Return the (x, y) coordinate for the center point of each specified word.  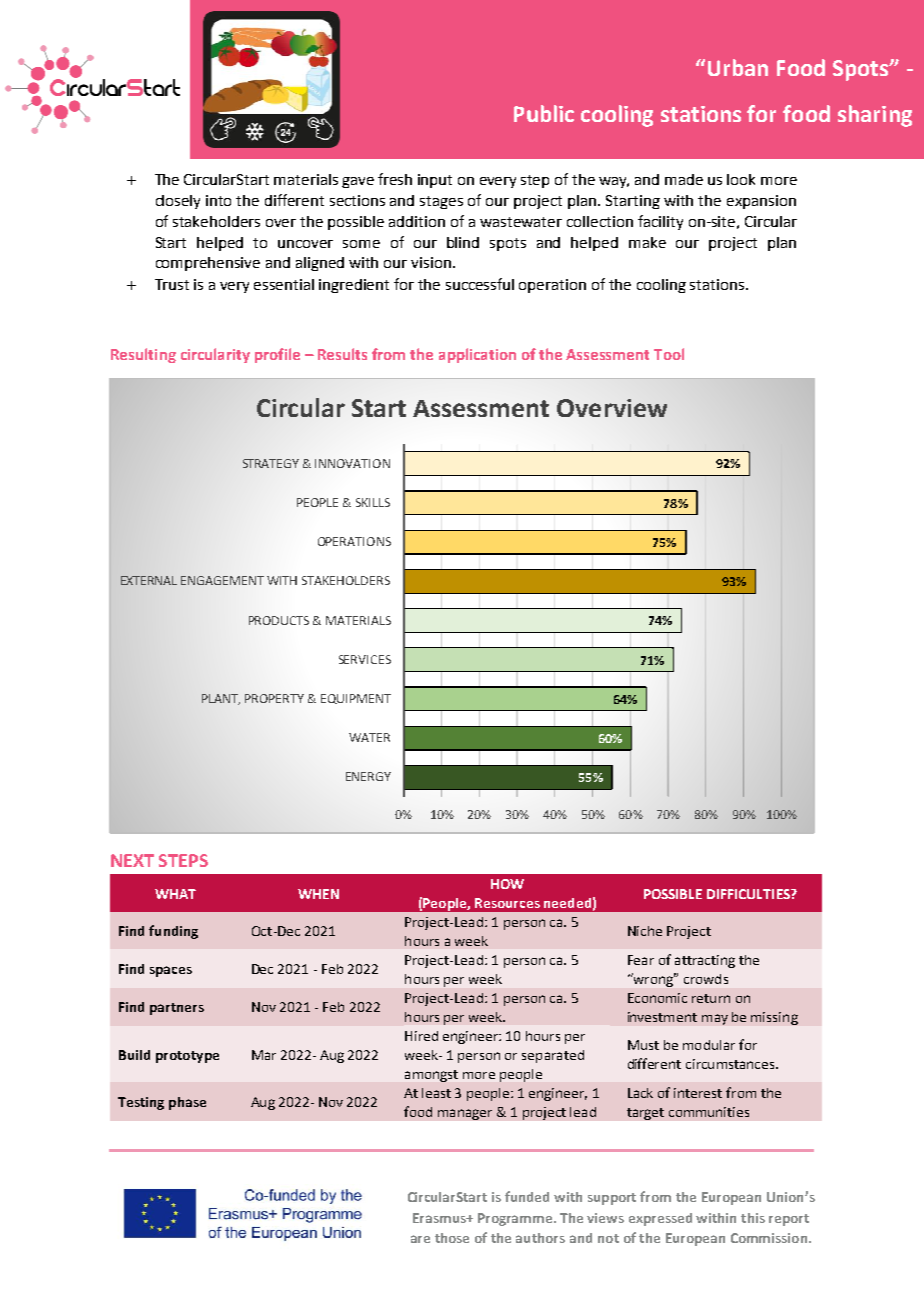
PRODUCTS (279, 620)
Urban (738, 67)
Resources (507, 903)
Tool (669, 354)
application (477, 355)
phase (187, 1103)
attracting (705, 961)
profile (277, 355)
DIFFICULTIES (749, 894)
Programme (516, 1219)
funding (173, 932)
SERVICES (365, 659)
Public (544, 113)
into (218, 200)
